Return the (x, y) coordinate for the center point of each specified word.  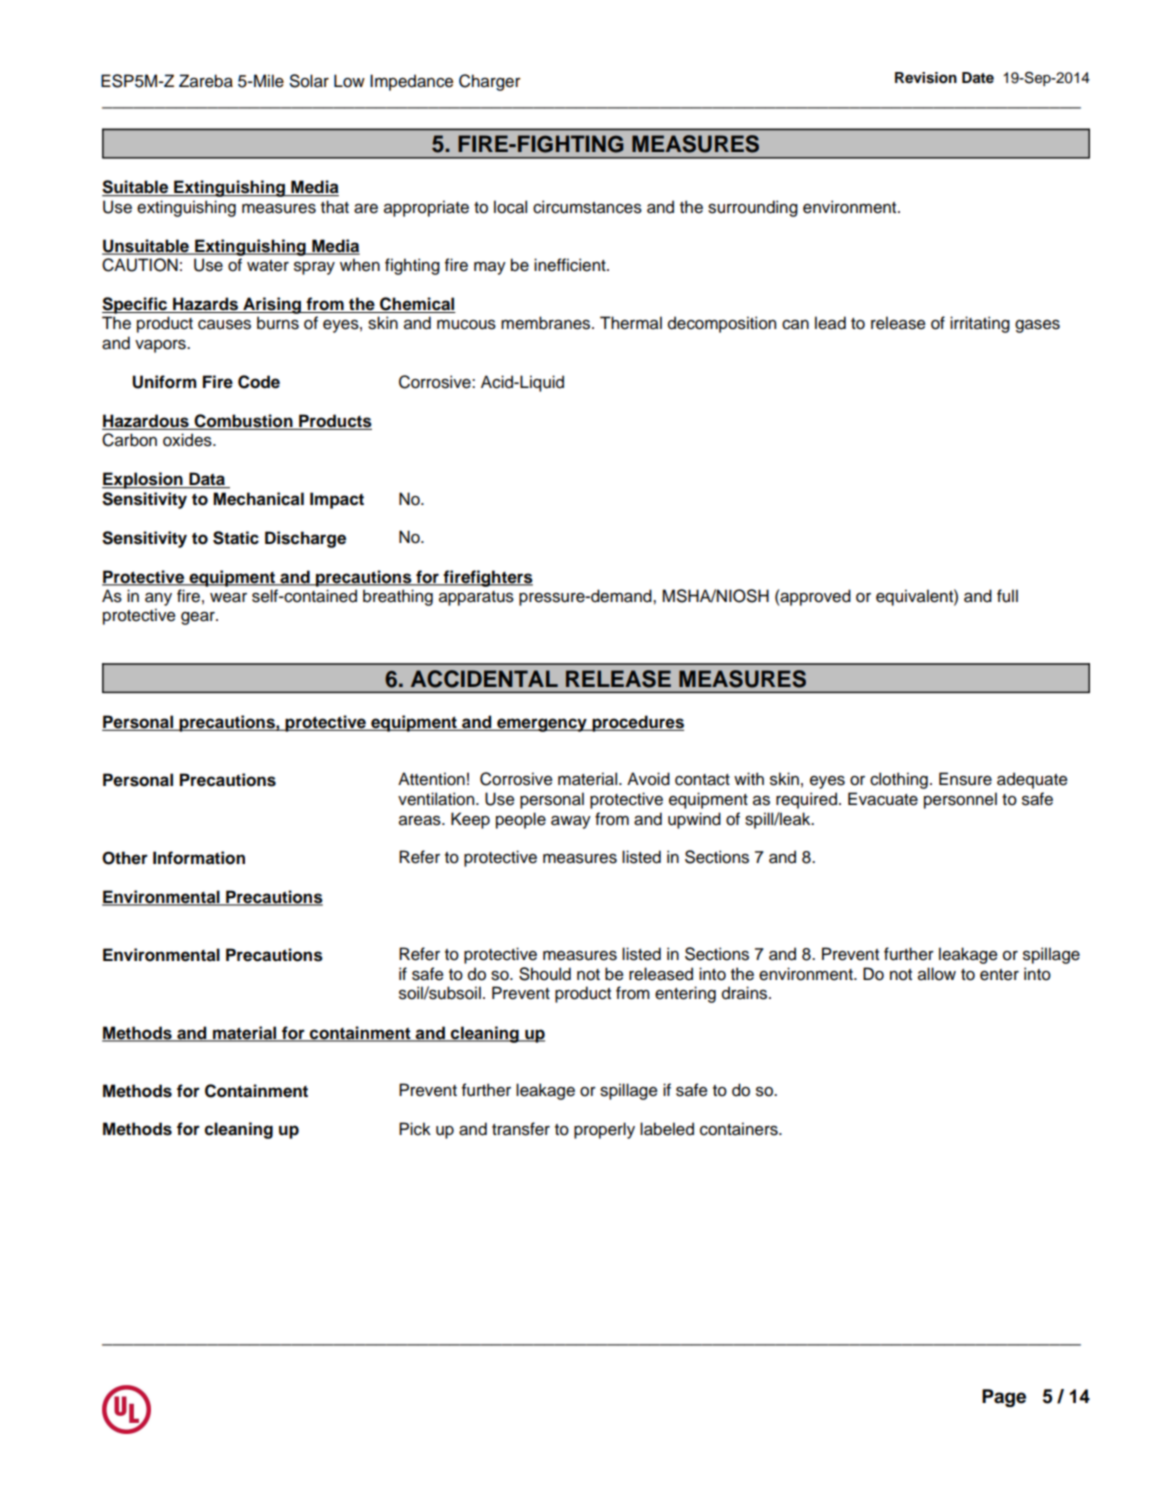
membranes (547, 323)
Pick (415, 1129)
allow (937, 974)
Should (545, 974)
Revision (926, 78)
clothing (899, 780)
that (335, 207)
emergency (542, 725)
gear (199, 618)
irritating (980, 324)
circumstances (587, 207)
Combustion (243, 422)
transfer (521, 1129)
